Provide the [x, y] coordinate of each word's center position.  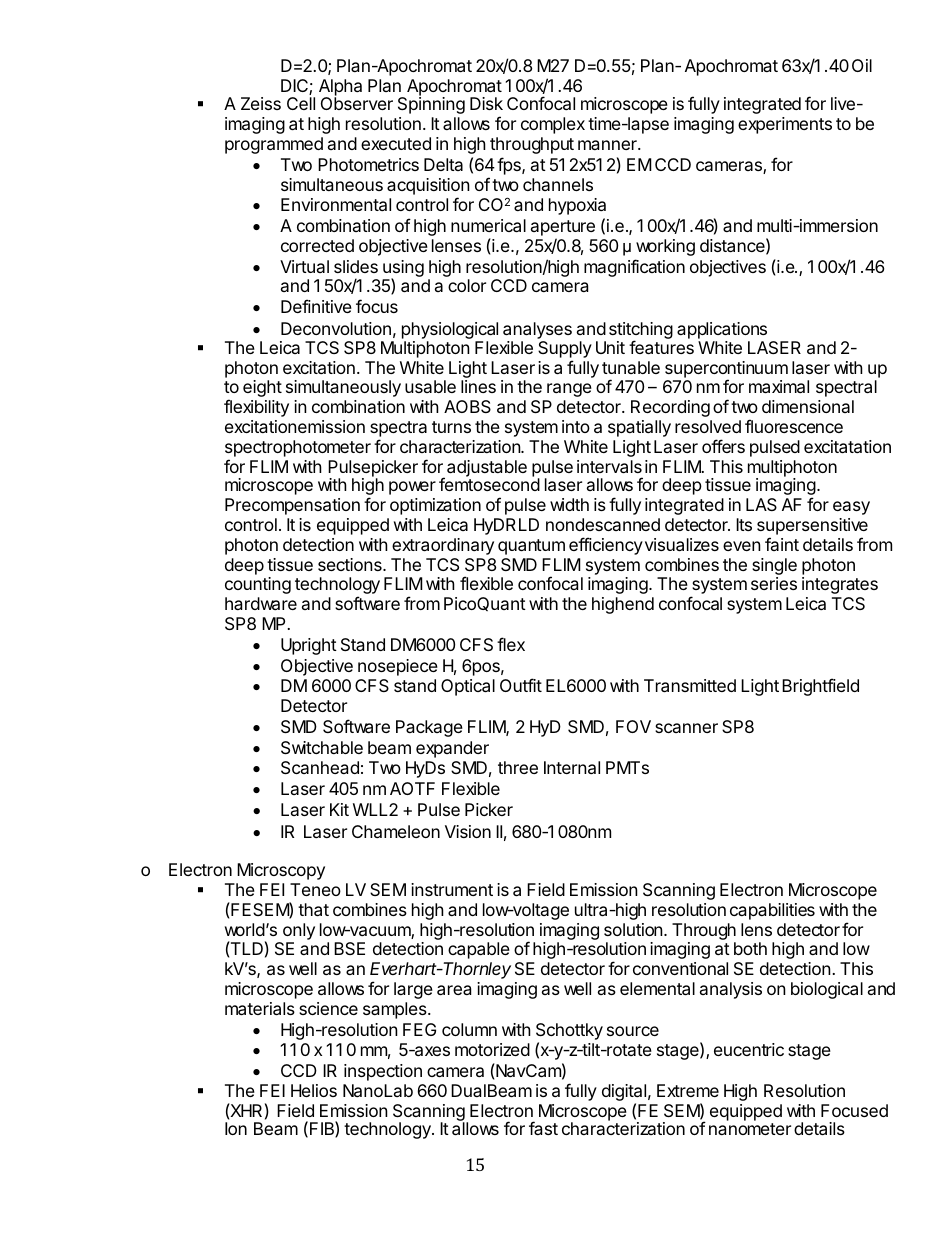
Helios [314, 1090]
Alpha [340, 88]
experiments [785, 125]
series [774, 583]
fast [543, 1128]
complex [553, 125]
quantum [531, 547]
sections [351, 564]
